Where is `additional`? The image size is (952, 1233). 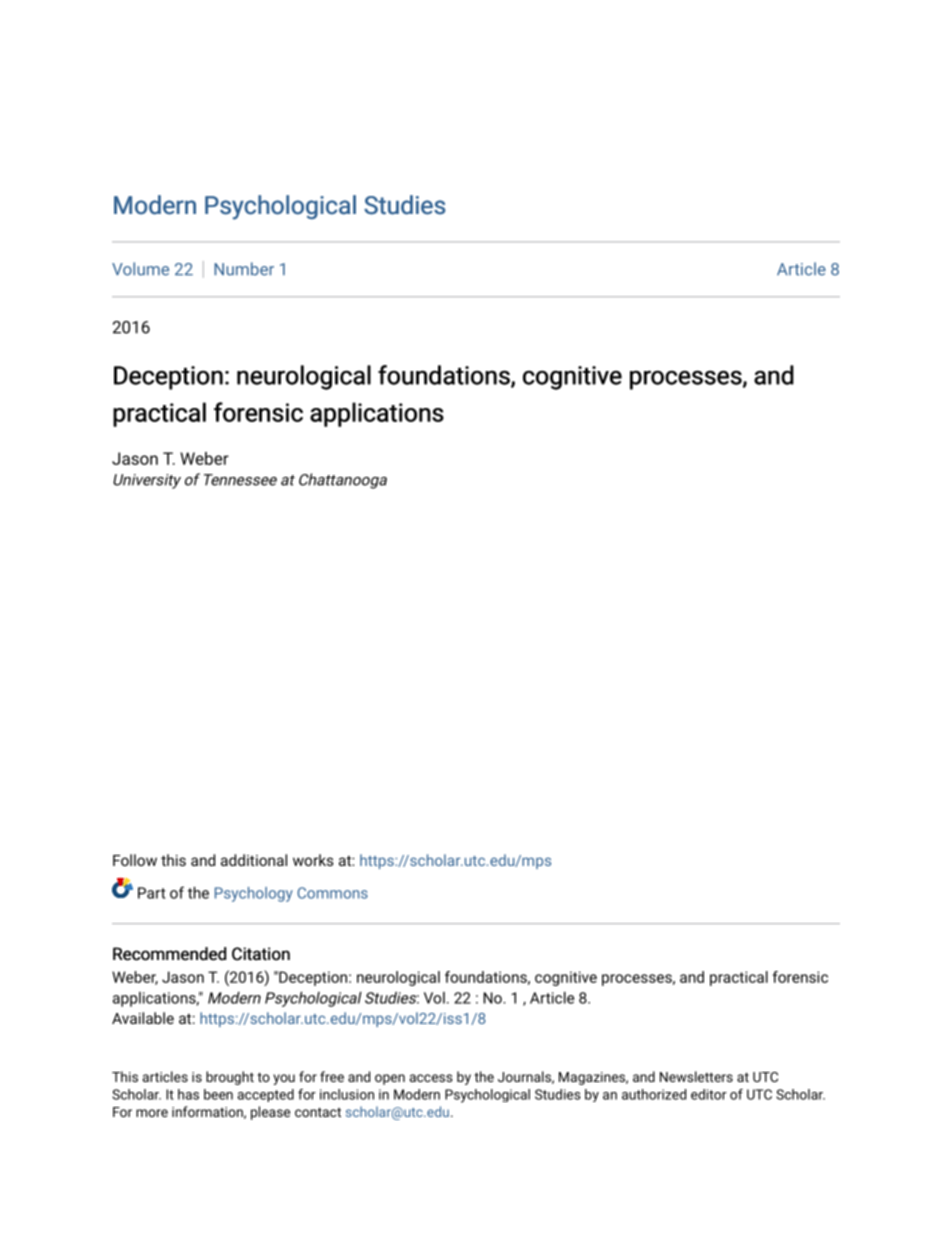
additional is located at coordinates (254, 860).
